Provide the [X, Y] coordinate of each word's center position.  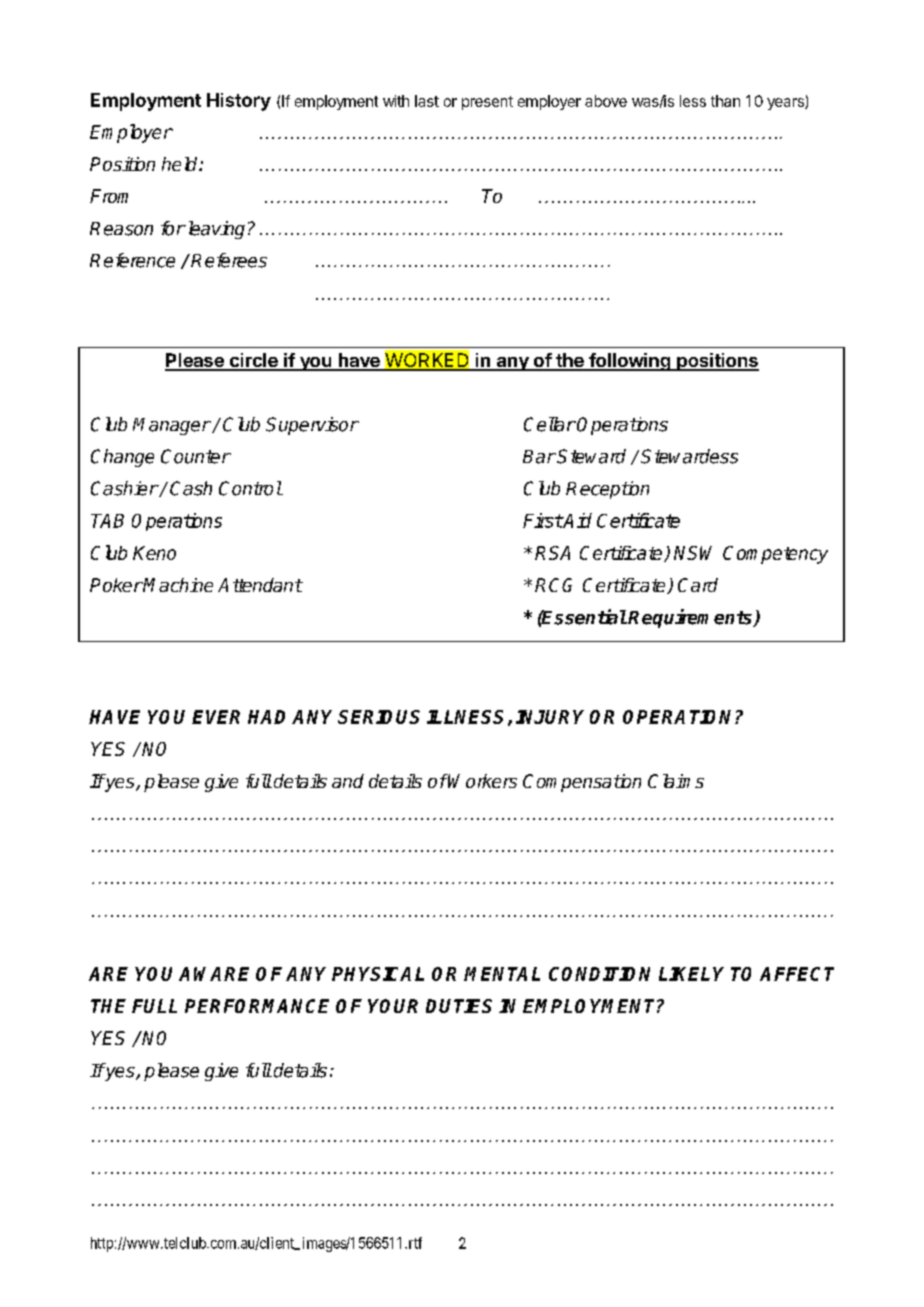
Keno [154, 553]
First [543, 520]
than [725, 101]
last [427, 101]
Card [698, 585]
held [181, 164]
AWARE [214, 974]
